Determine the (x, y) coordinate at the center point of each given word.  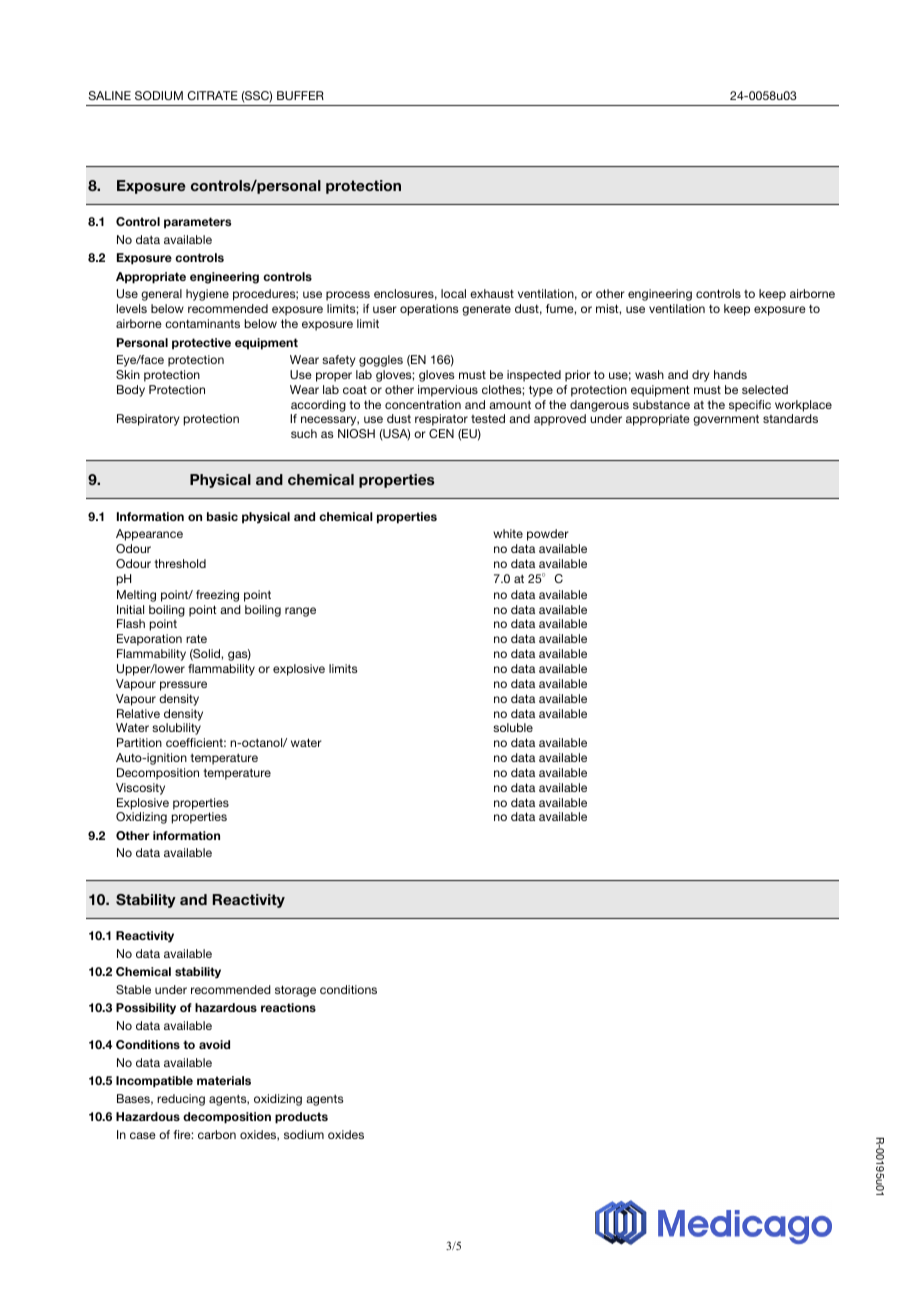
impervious (448, 391)
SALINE (109, 95)
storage (295, 991)
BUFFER (300, 95)
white (508, 533)
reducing (181, 1100)
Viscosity (140, 789)
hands (730, 374)
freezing (217, 596)
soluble (513, 727)
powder (548, 535)
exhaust (492, 293)
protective (201, 344)
